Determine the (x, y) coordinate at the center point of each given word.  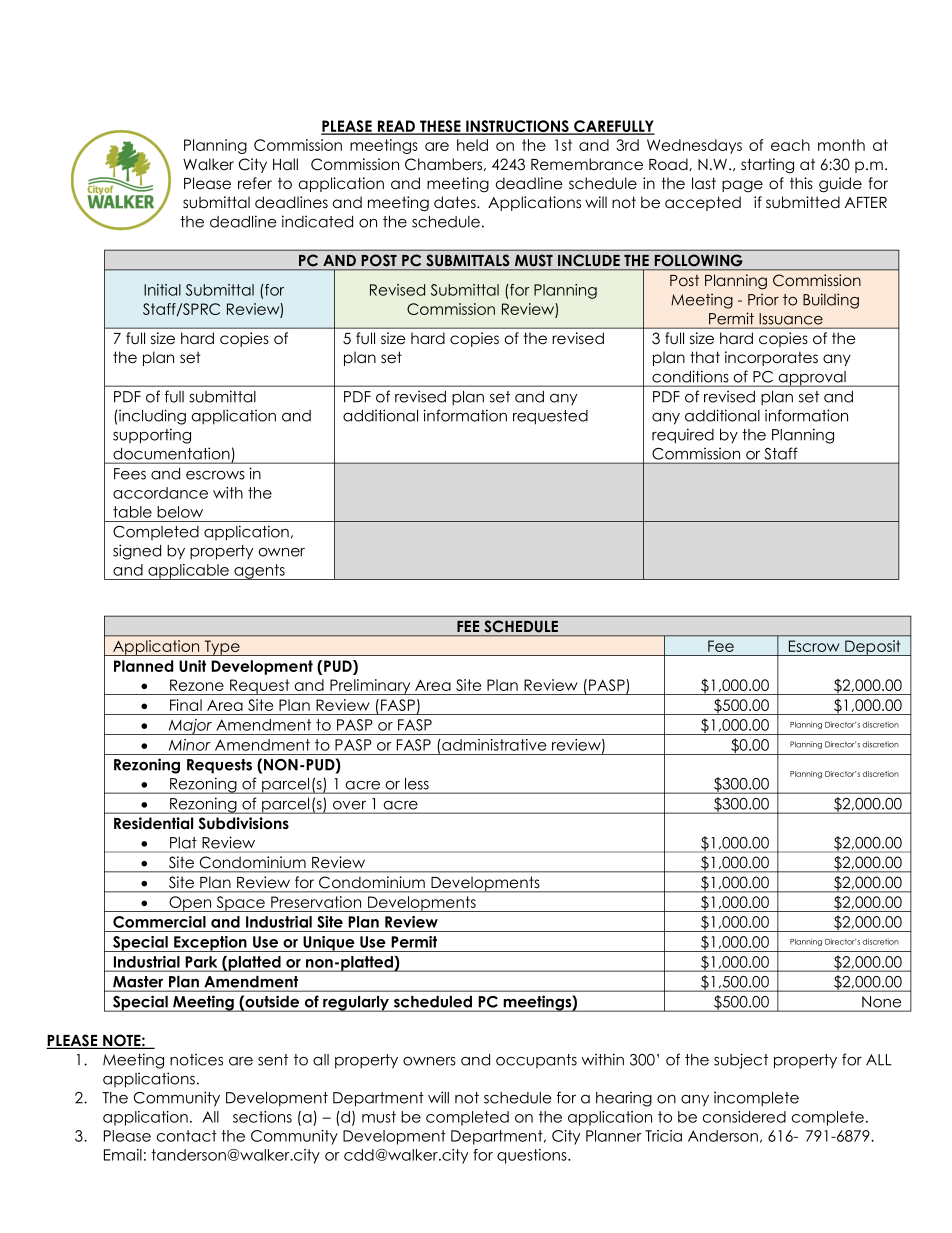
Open (190, 904)
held (472, 145)
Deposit (873, 648)
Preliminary (370, 687)
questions (533, 1156)
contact (186, 1136)
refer (255, 183)
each (790, 145)
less (417, 784)
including (152, 417)
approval (812, 379)
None (881, 1002)
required (683, 436)
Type (222, 648)
